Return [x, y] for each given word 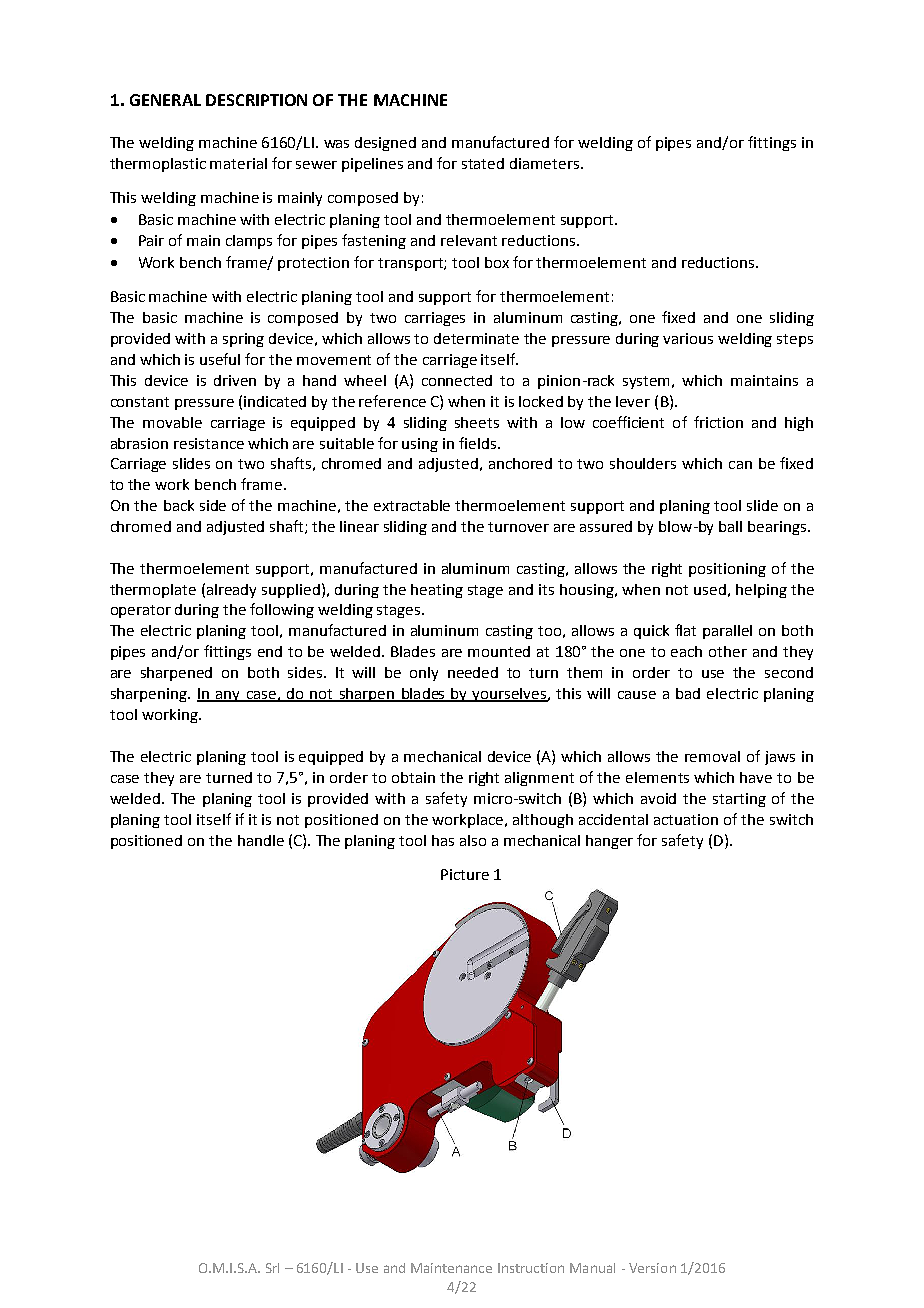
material [238, 163]
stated [483, 163]
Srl [272, 1268]
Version [652, 1268]
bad [688, 693]
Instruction [531, 1268]
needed [473, 672]
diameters [544, 163]
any [228, 696]
